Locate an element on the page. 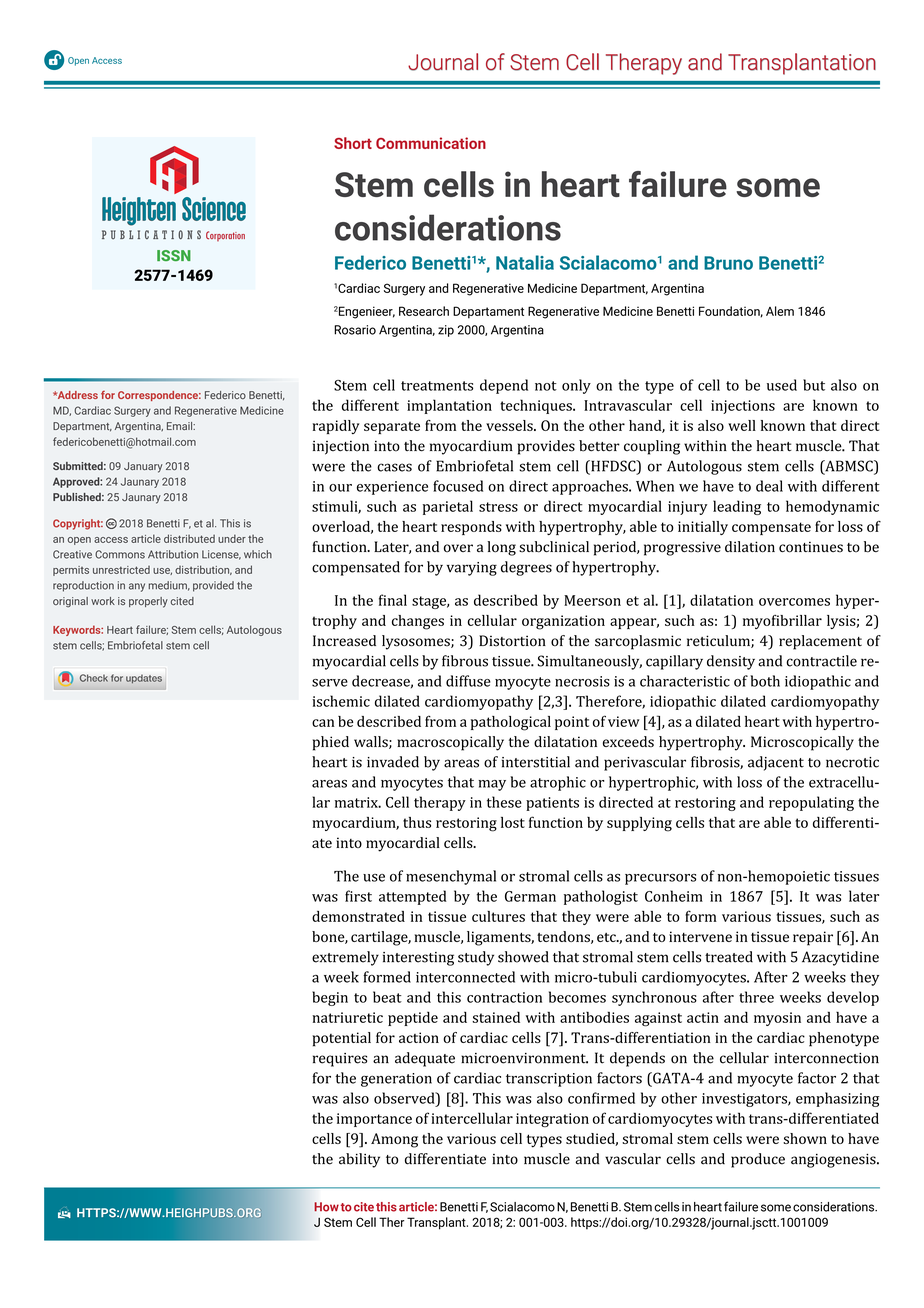 Image resolution: width=924 pixels, height=1308 pixels. ISSN is located at coordinates (174, 255).
